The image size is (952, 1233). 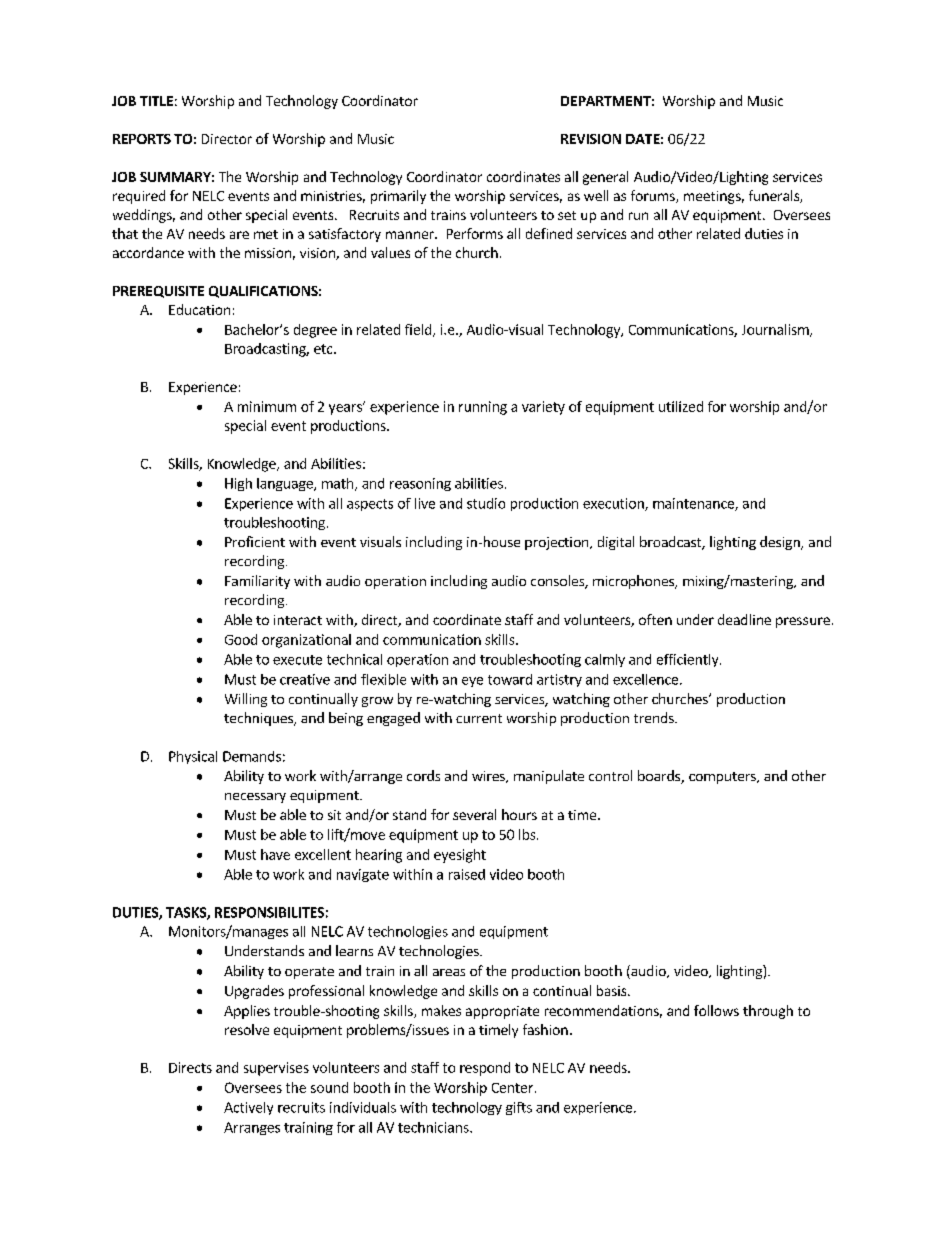 What do you see at coordinates (681, 406) in the screenshot?
I see `utilized` at bounding box center [681, 406].
